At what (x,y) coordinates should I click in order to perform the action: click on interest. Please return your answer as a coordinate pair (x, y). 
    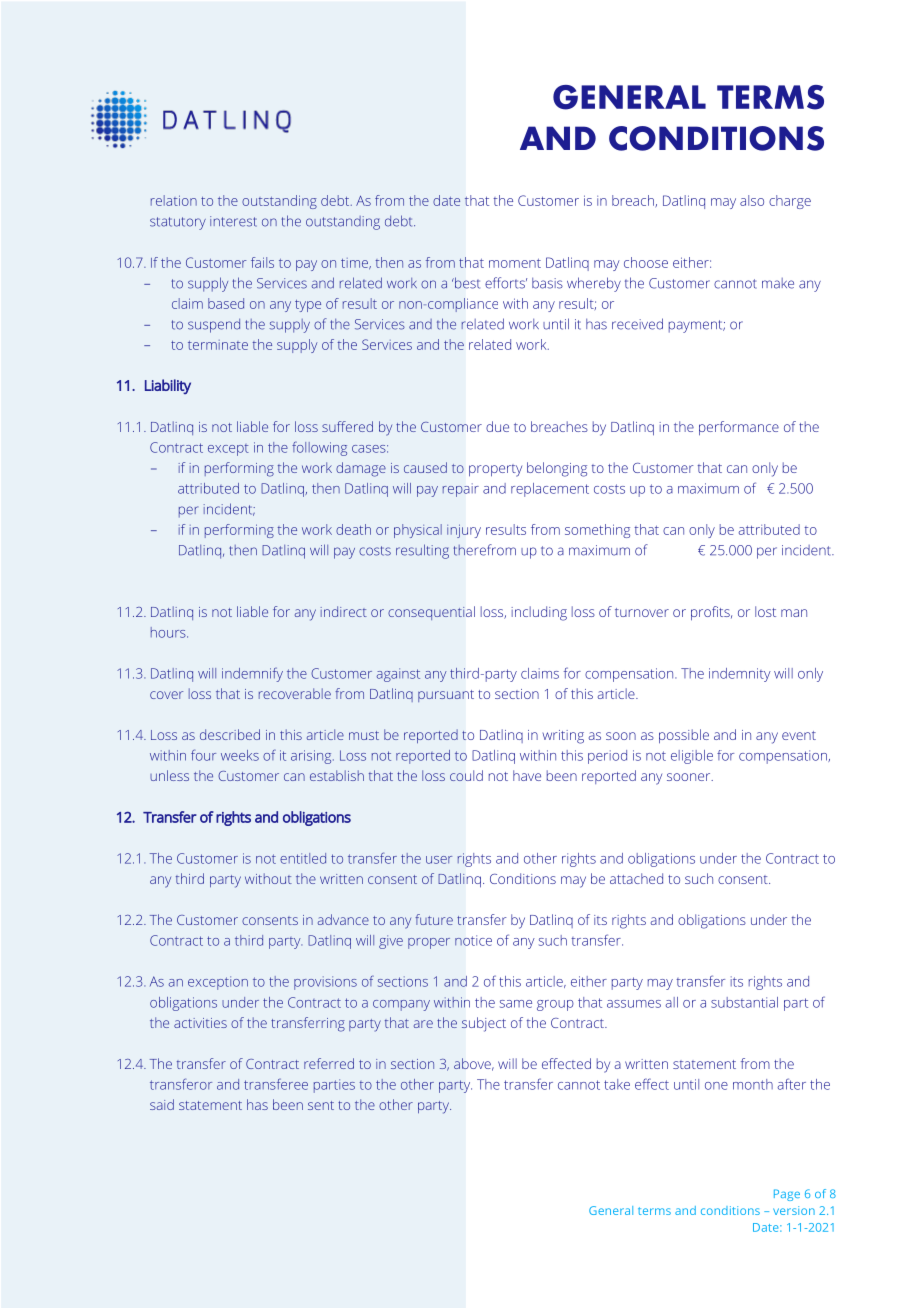
    Looking at the image, I should click on (233, 221).
